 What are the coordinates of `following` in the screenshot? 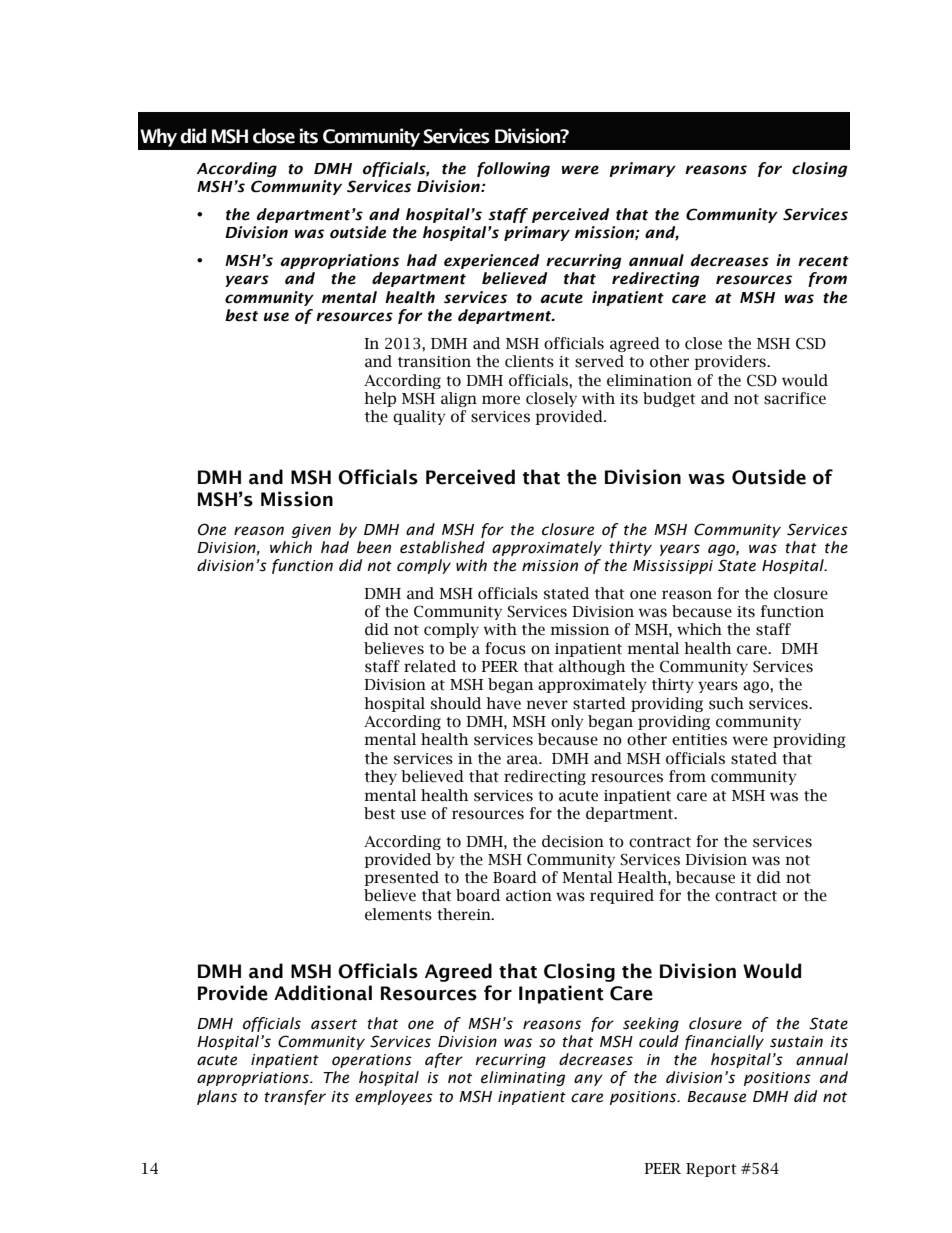 It's located at (513, 169).
